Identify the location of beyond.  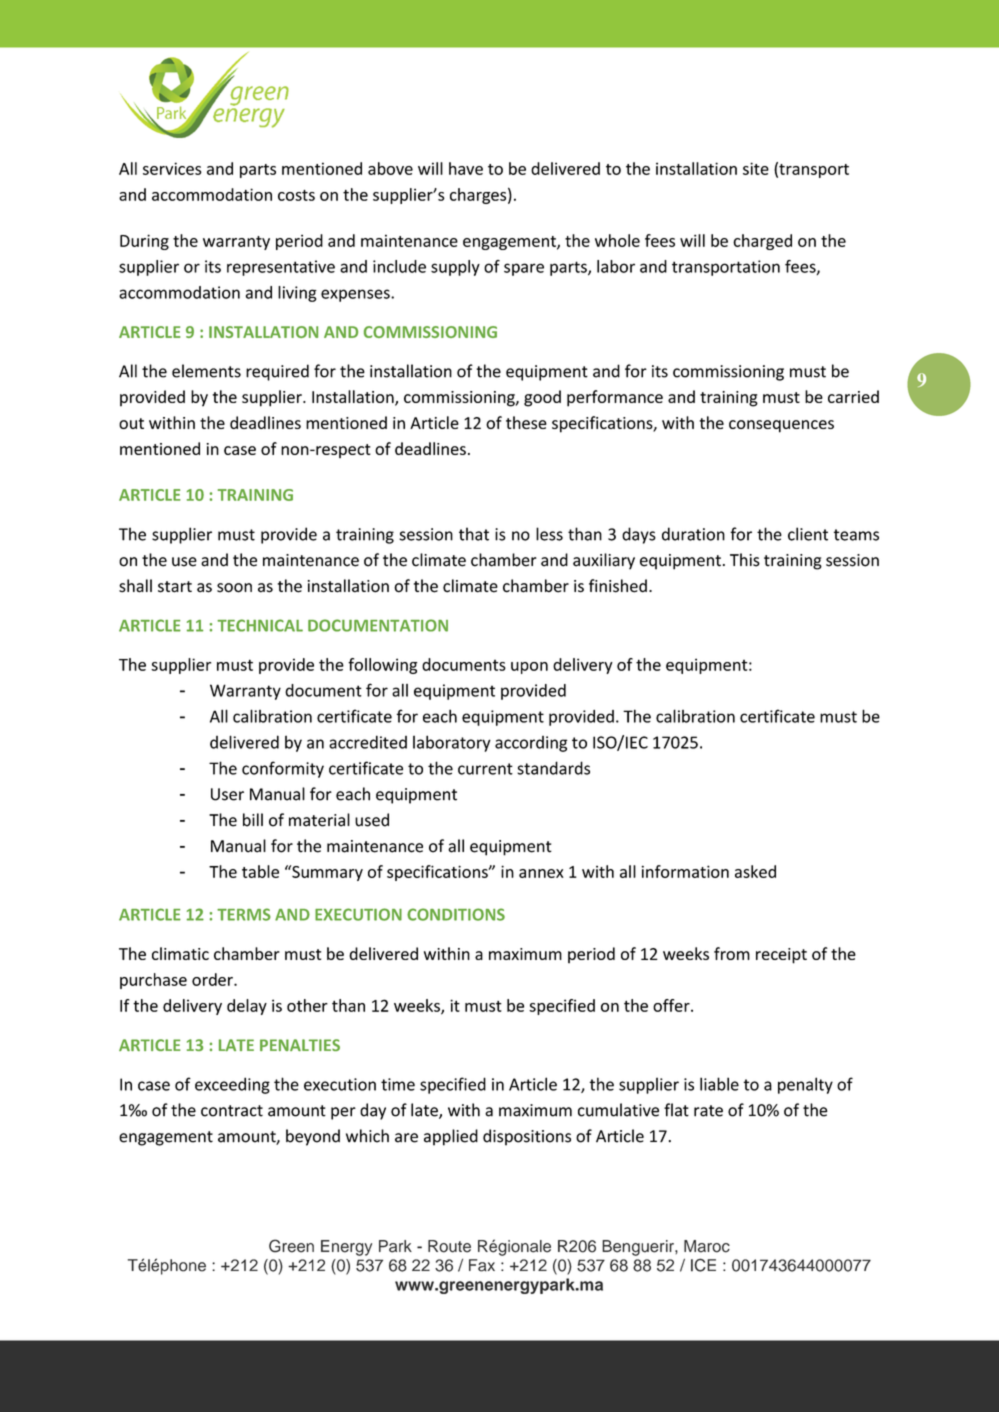
(313, 1137).
